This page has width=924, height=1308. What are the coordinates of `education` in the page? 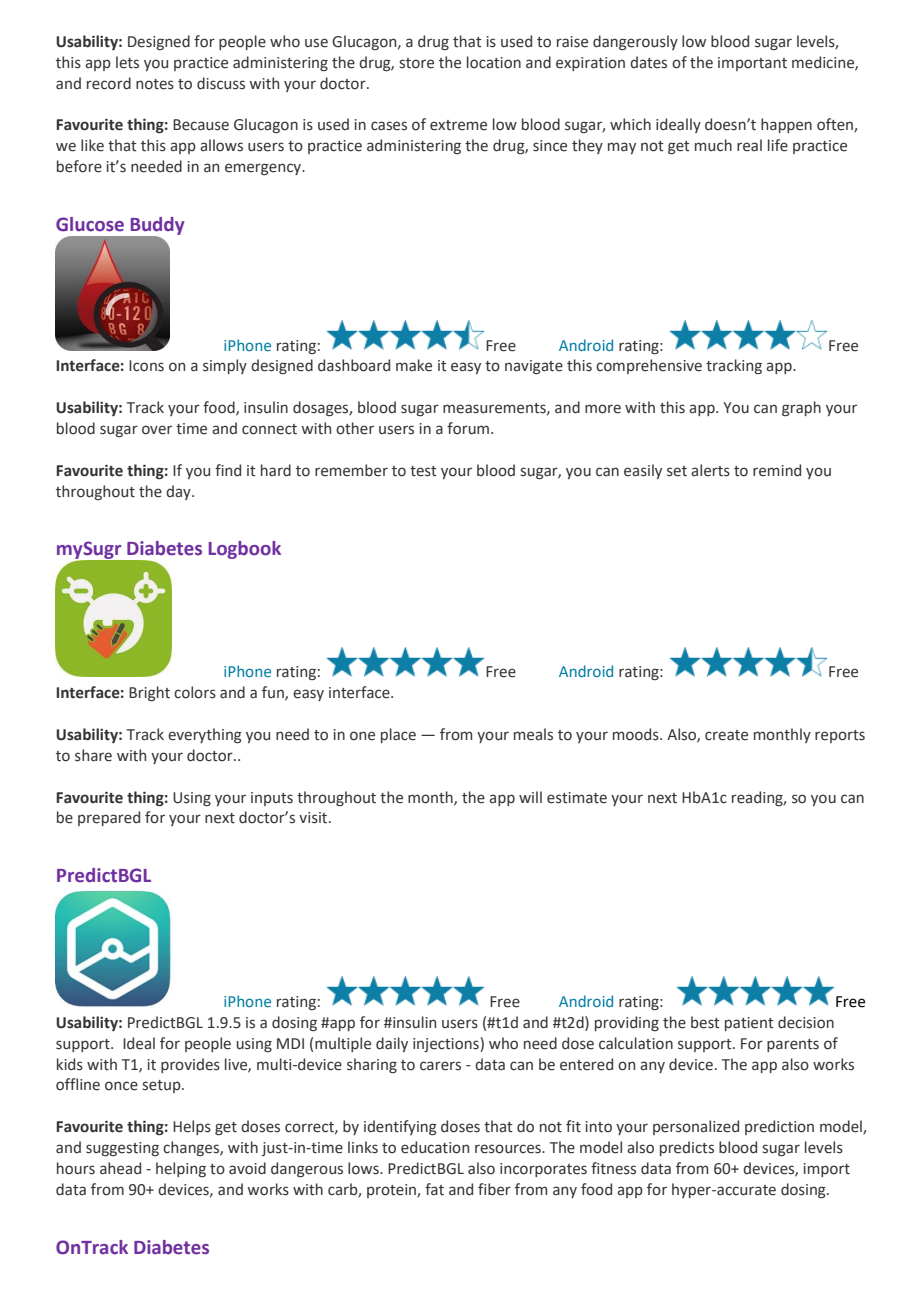 It's located at (435, 1147).
